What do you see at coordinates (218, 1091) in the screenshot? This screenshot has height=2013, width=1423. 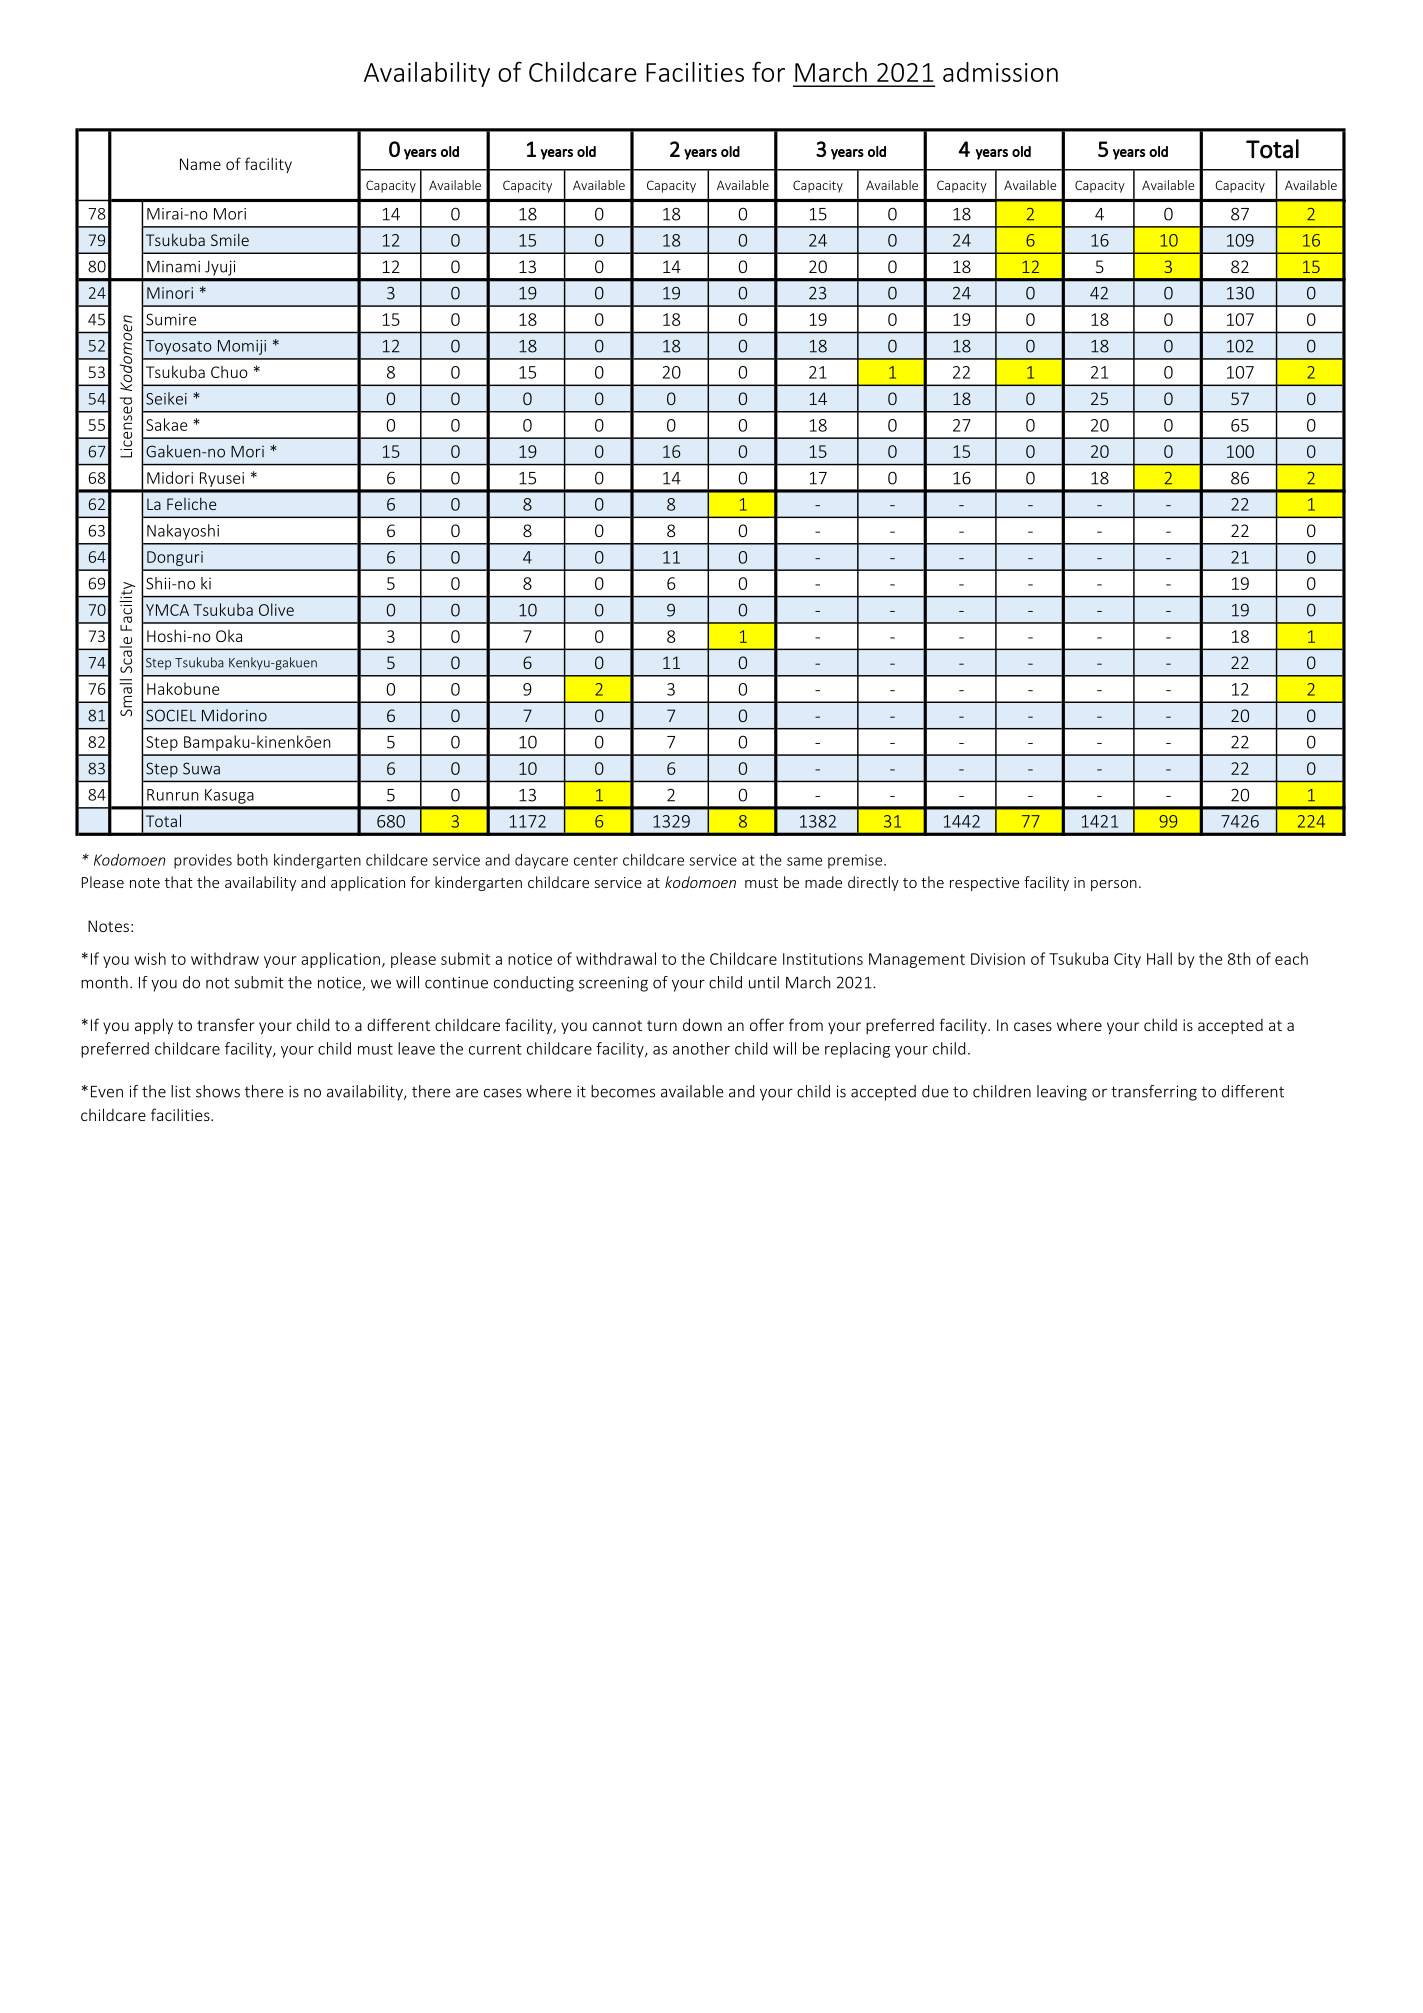 I see `shows` at bounding box center [218, 1091].
